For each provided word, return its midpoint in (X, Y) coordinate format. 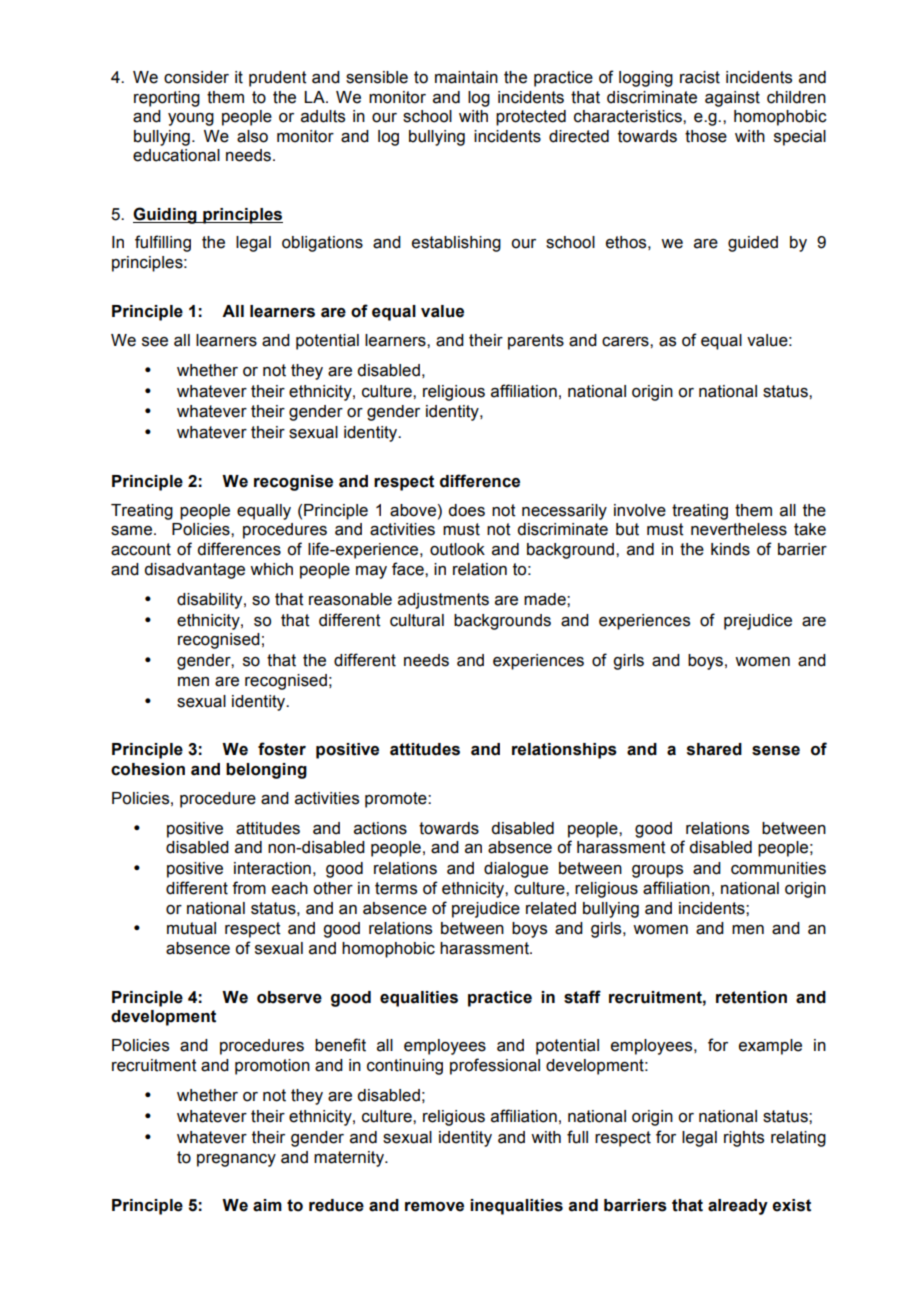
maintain (466, 77)
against (732, 99)
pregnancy (236, 1160)
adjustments (443, 601)
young (191, 119)
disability (211, 601)
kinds (730, 549)
